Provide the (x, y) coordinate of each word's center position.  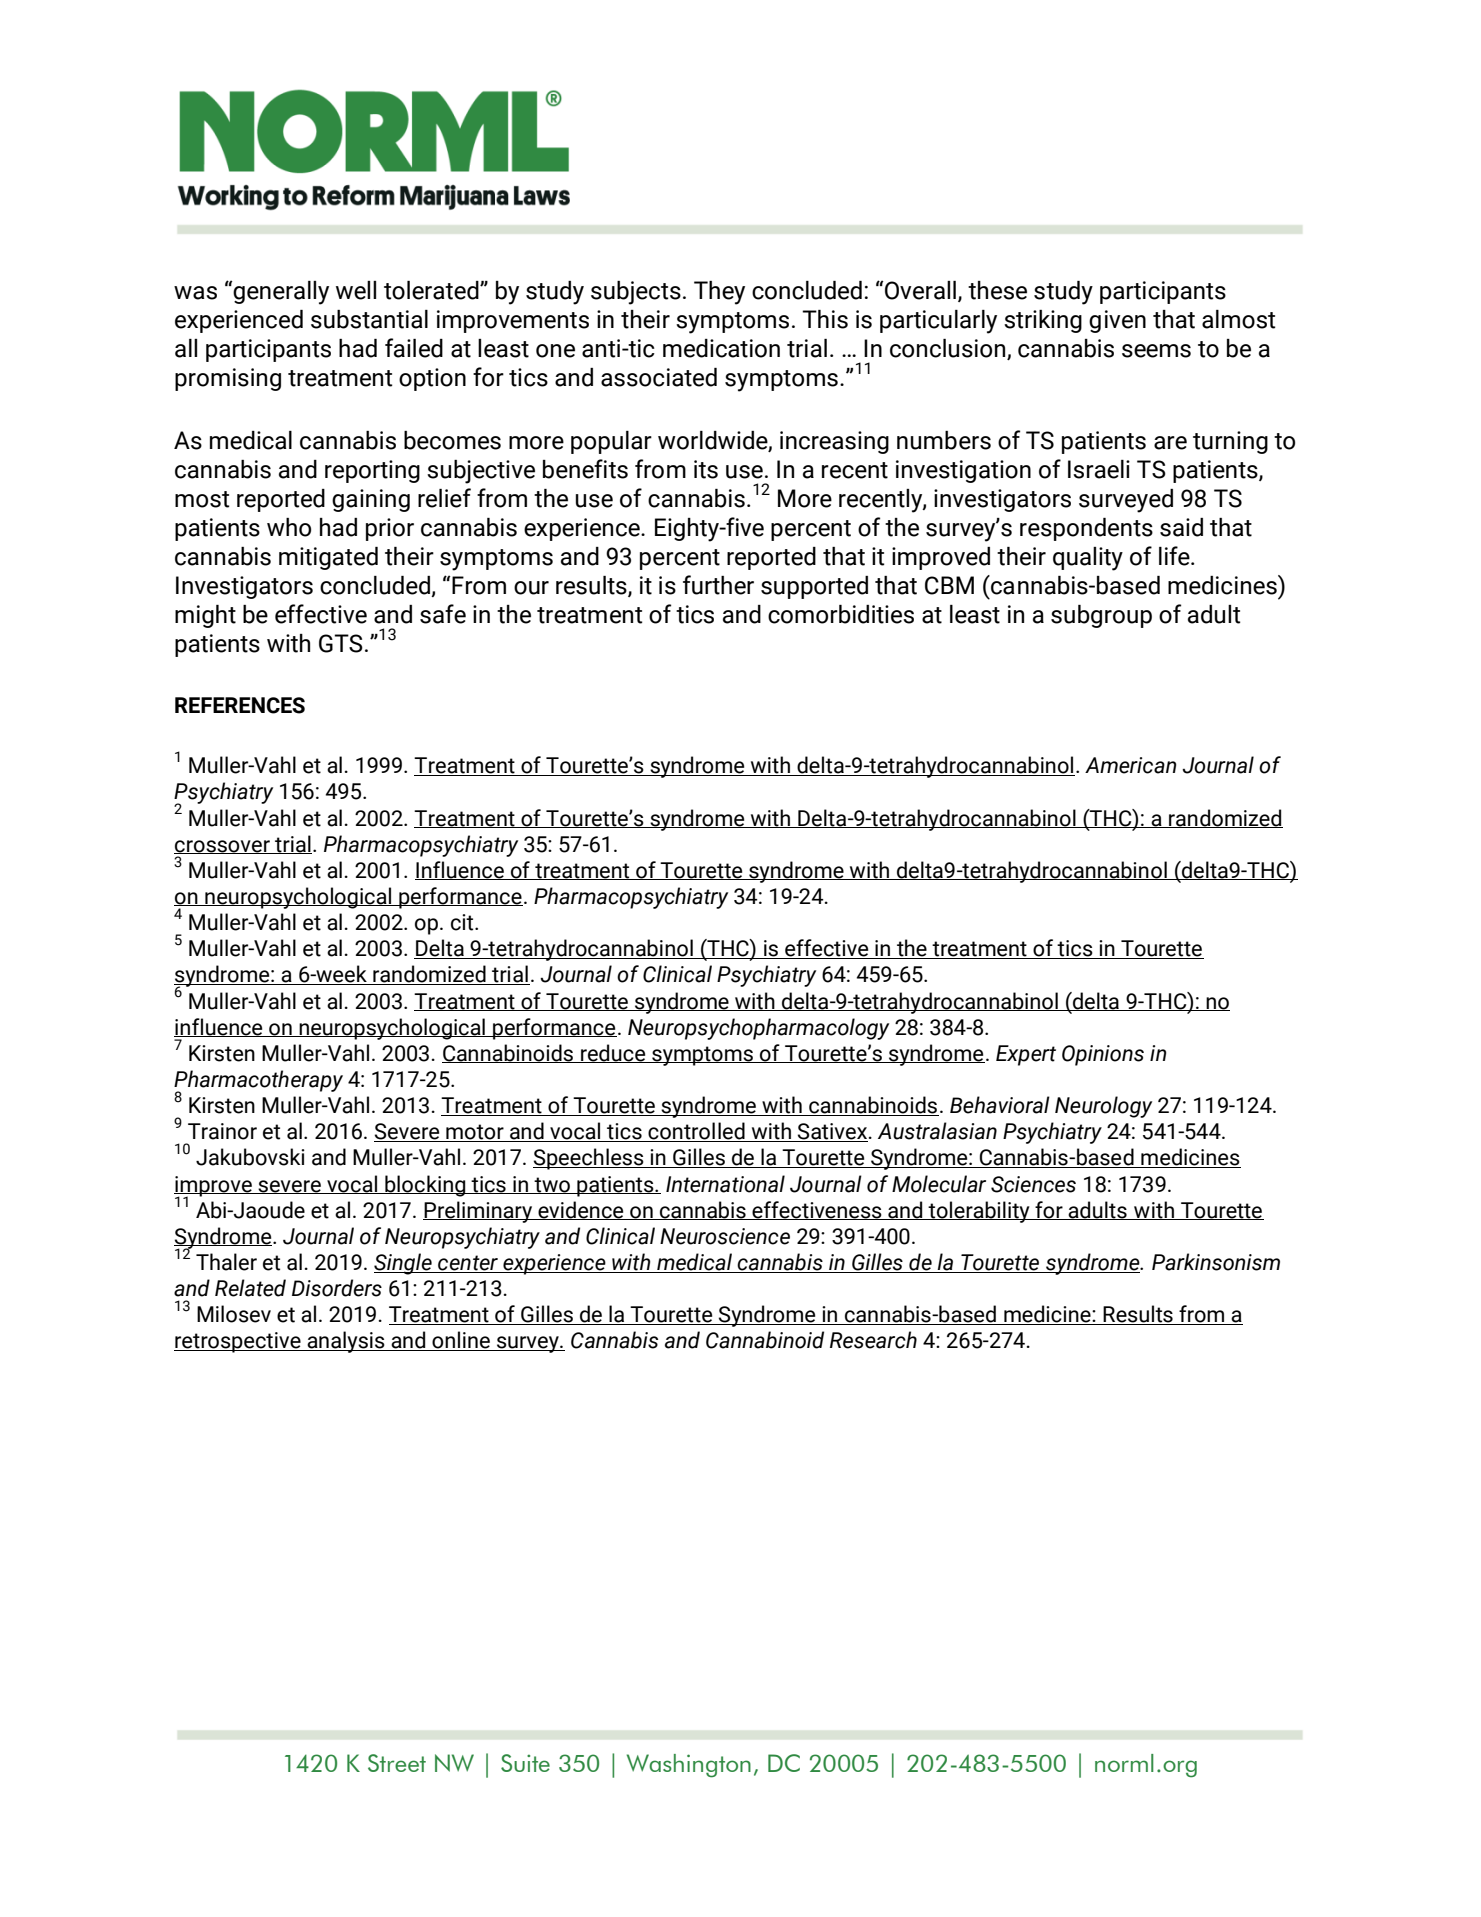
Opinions (1103, 1055)
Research (873, 1340)
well (356, 290)
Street (397, 1763)
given (1117, 321)
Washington (689, 1766)
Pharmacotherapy (258, 1082)
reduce (613, 1053)
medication (721, 348)
